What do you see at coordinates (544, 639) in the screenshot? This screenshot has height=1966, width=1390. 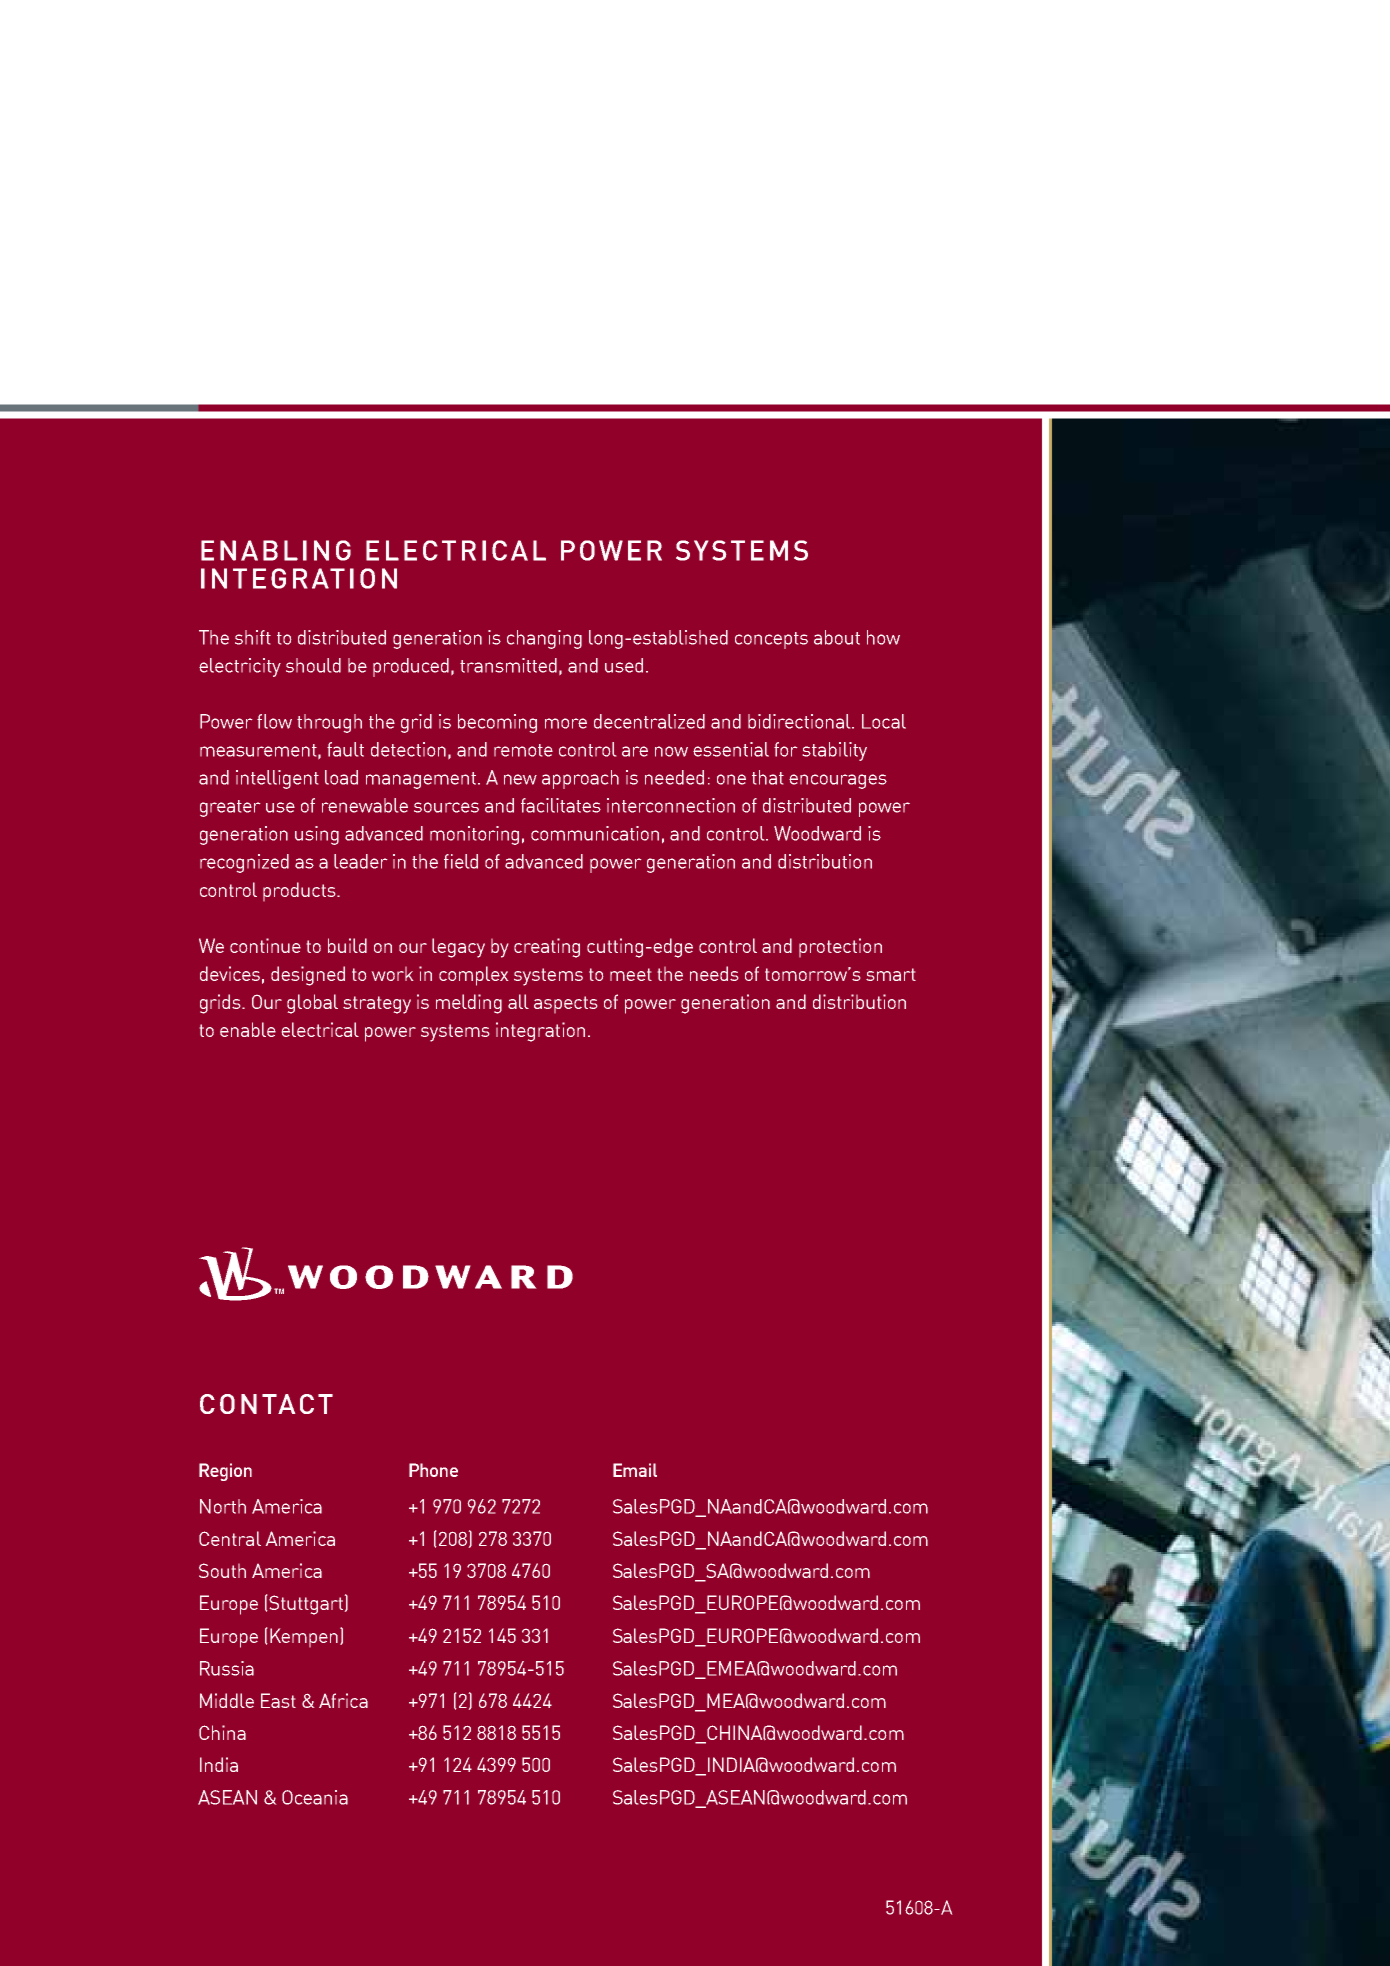 I see `changing` at bounding box center [544, 639].
